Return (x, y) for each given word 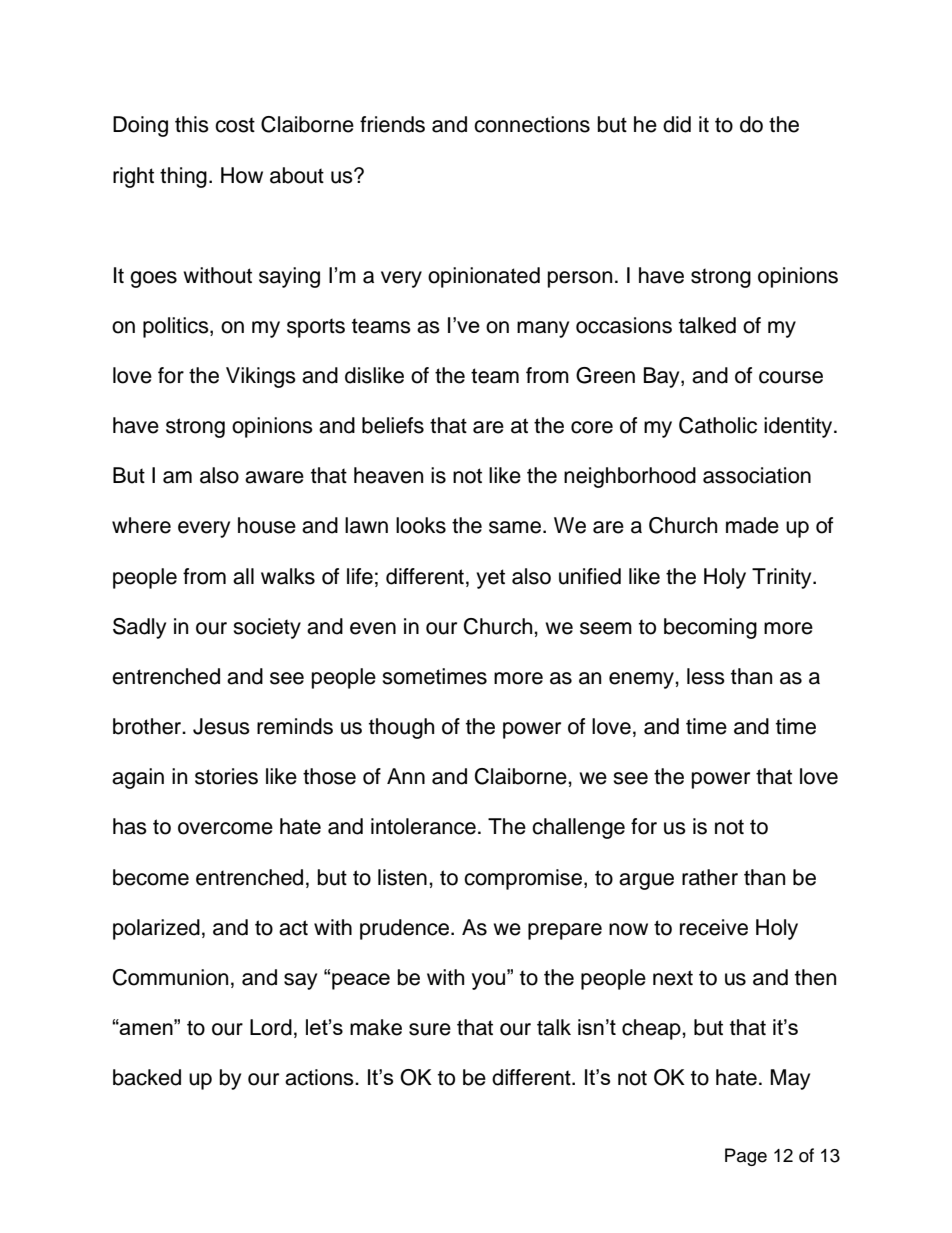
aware (274, 477)
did (677, 124)
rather (710, 877)
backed (147, 1077)
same (516, 527)
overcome (225, 828)
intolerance (423, 826)
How (242, 175)
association (757, 475)
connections (532, 124)
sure (430, 1029)
